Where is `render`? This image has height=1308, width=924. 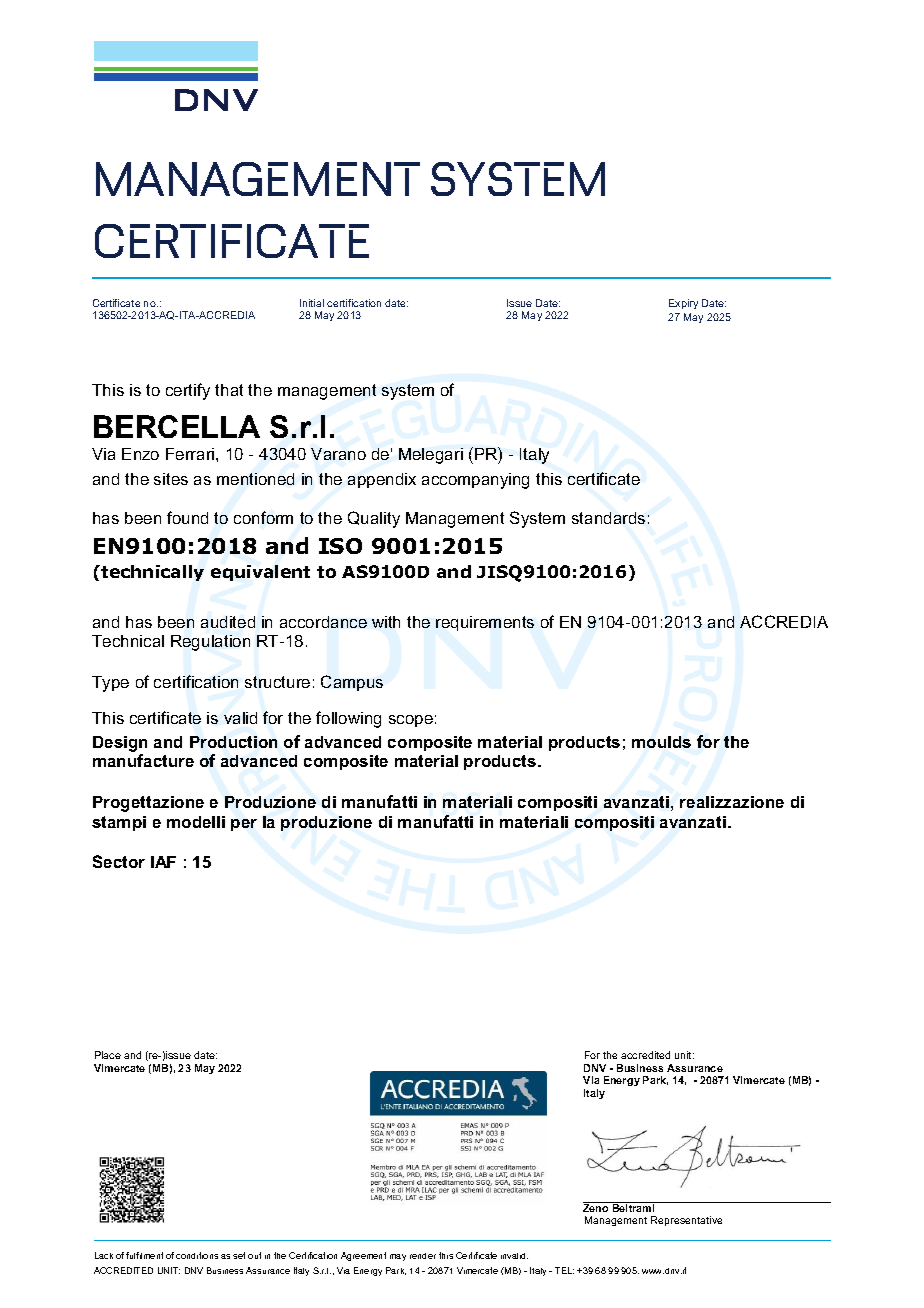
render is located at coordinates (423, 1256).
